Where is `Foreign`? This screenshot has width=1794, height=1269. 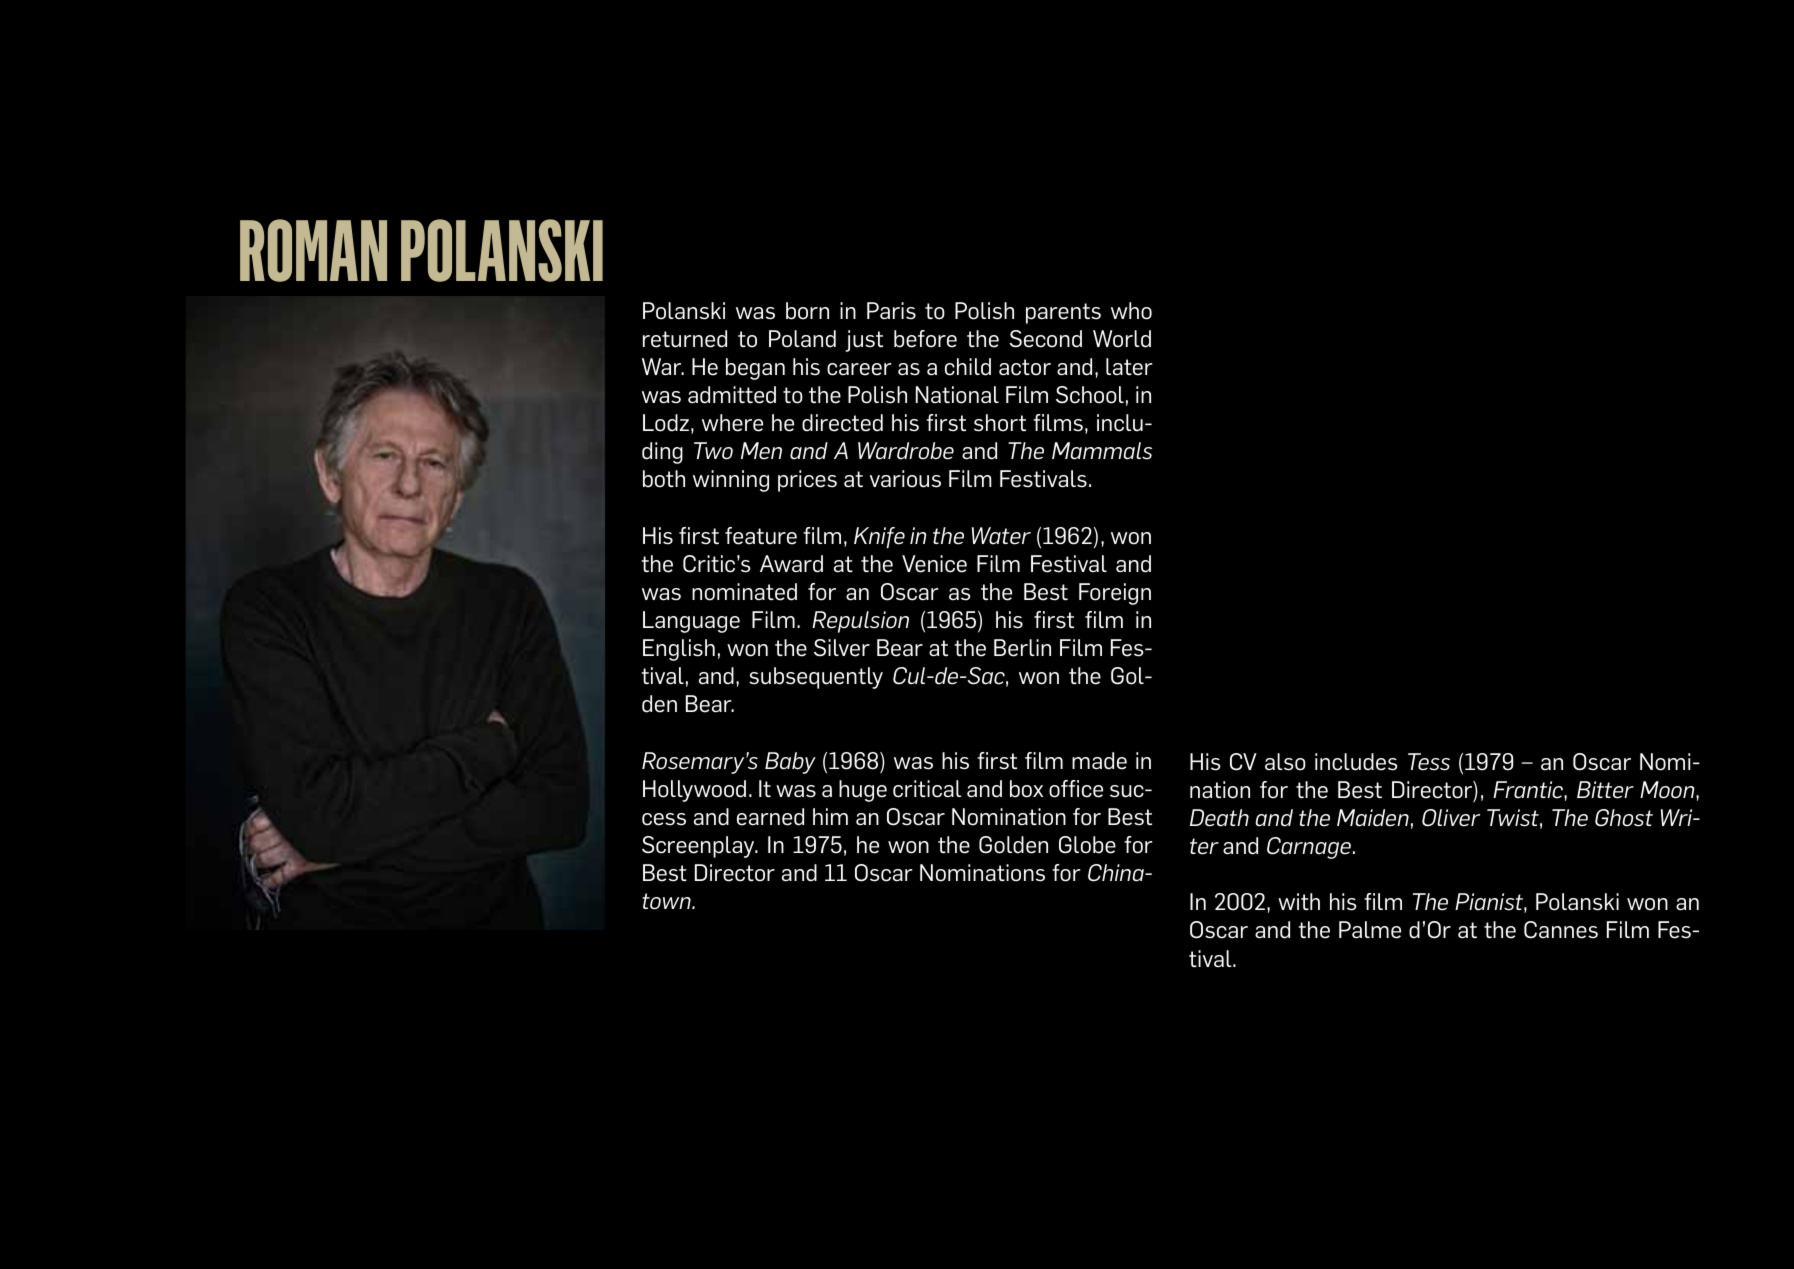 Foreign is located at coordinates (1115, 594).
